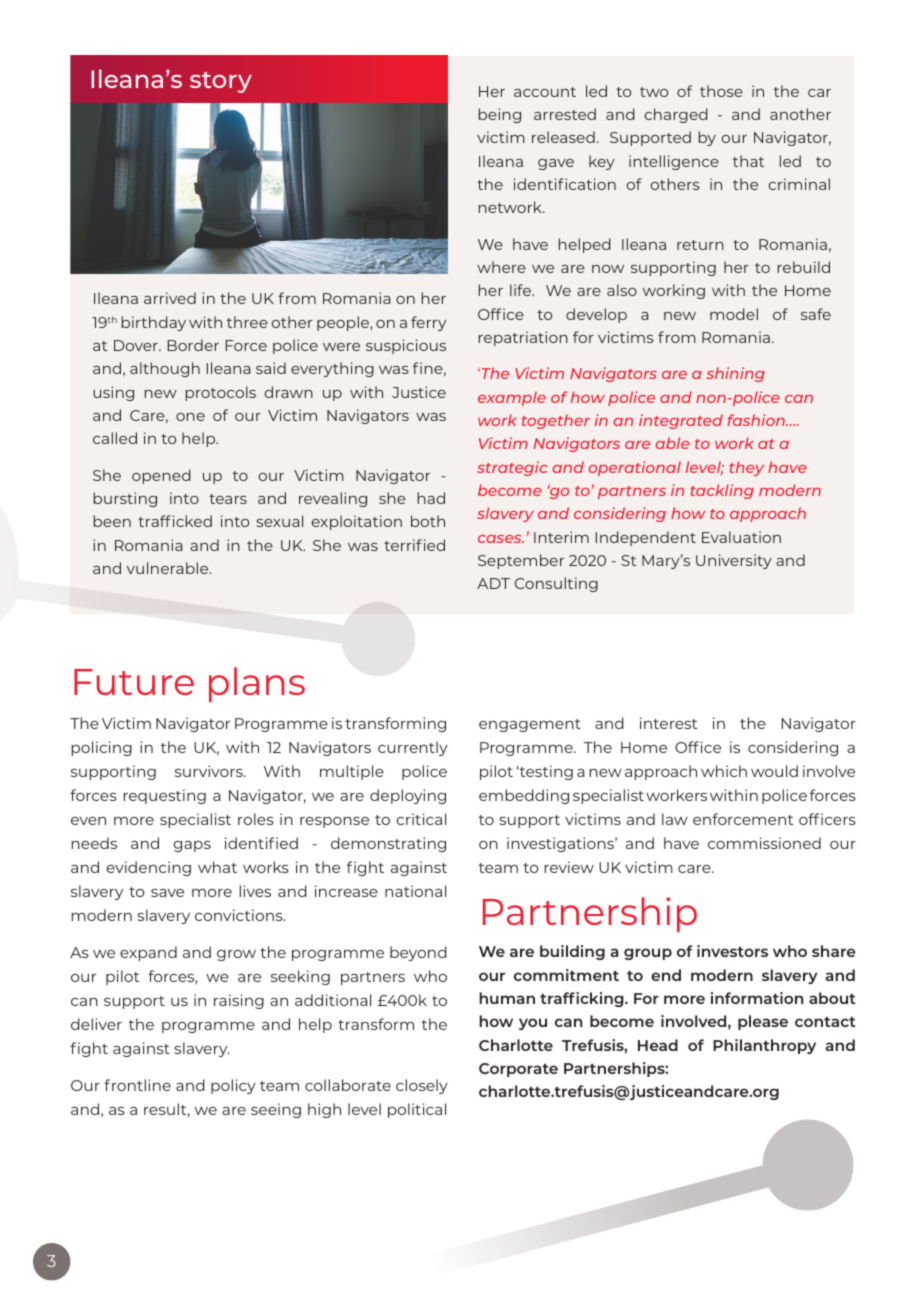  What do you see at coordinates (137, 1085) in the screenshot?
I see `frontline` at bounding box center [137, 1085].
